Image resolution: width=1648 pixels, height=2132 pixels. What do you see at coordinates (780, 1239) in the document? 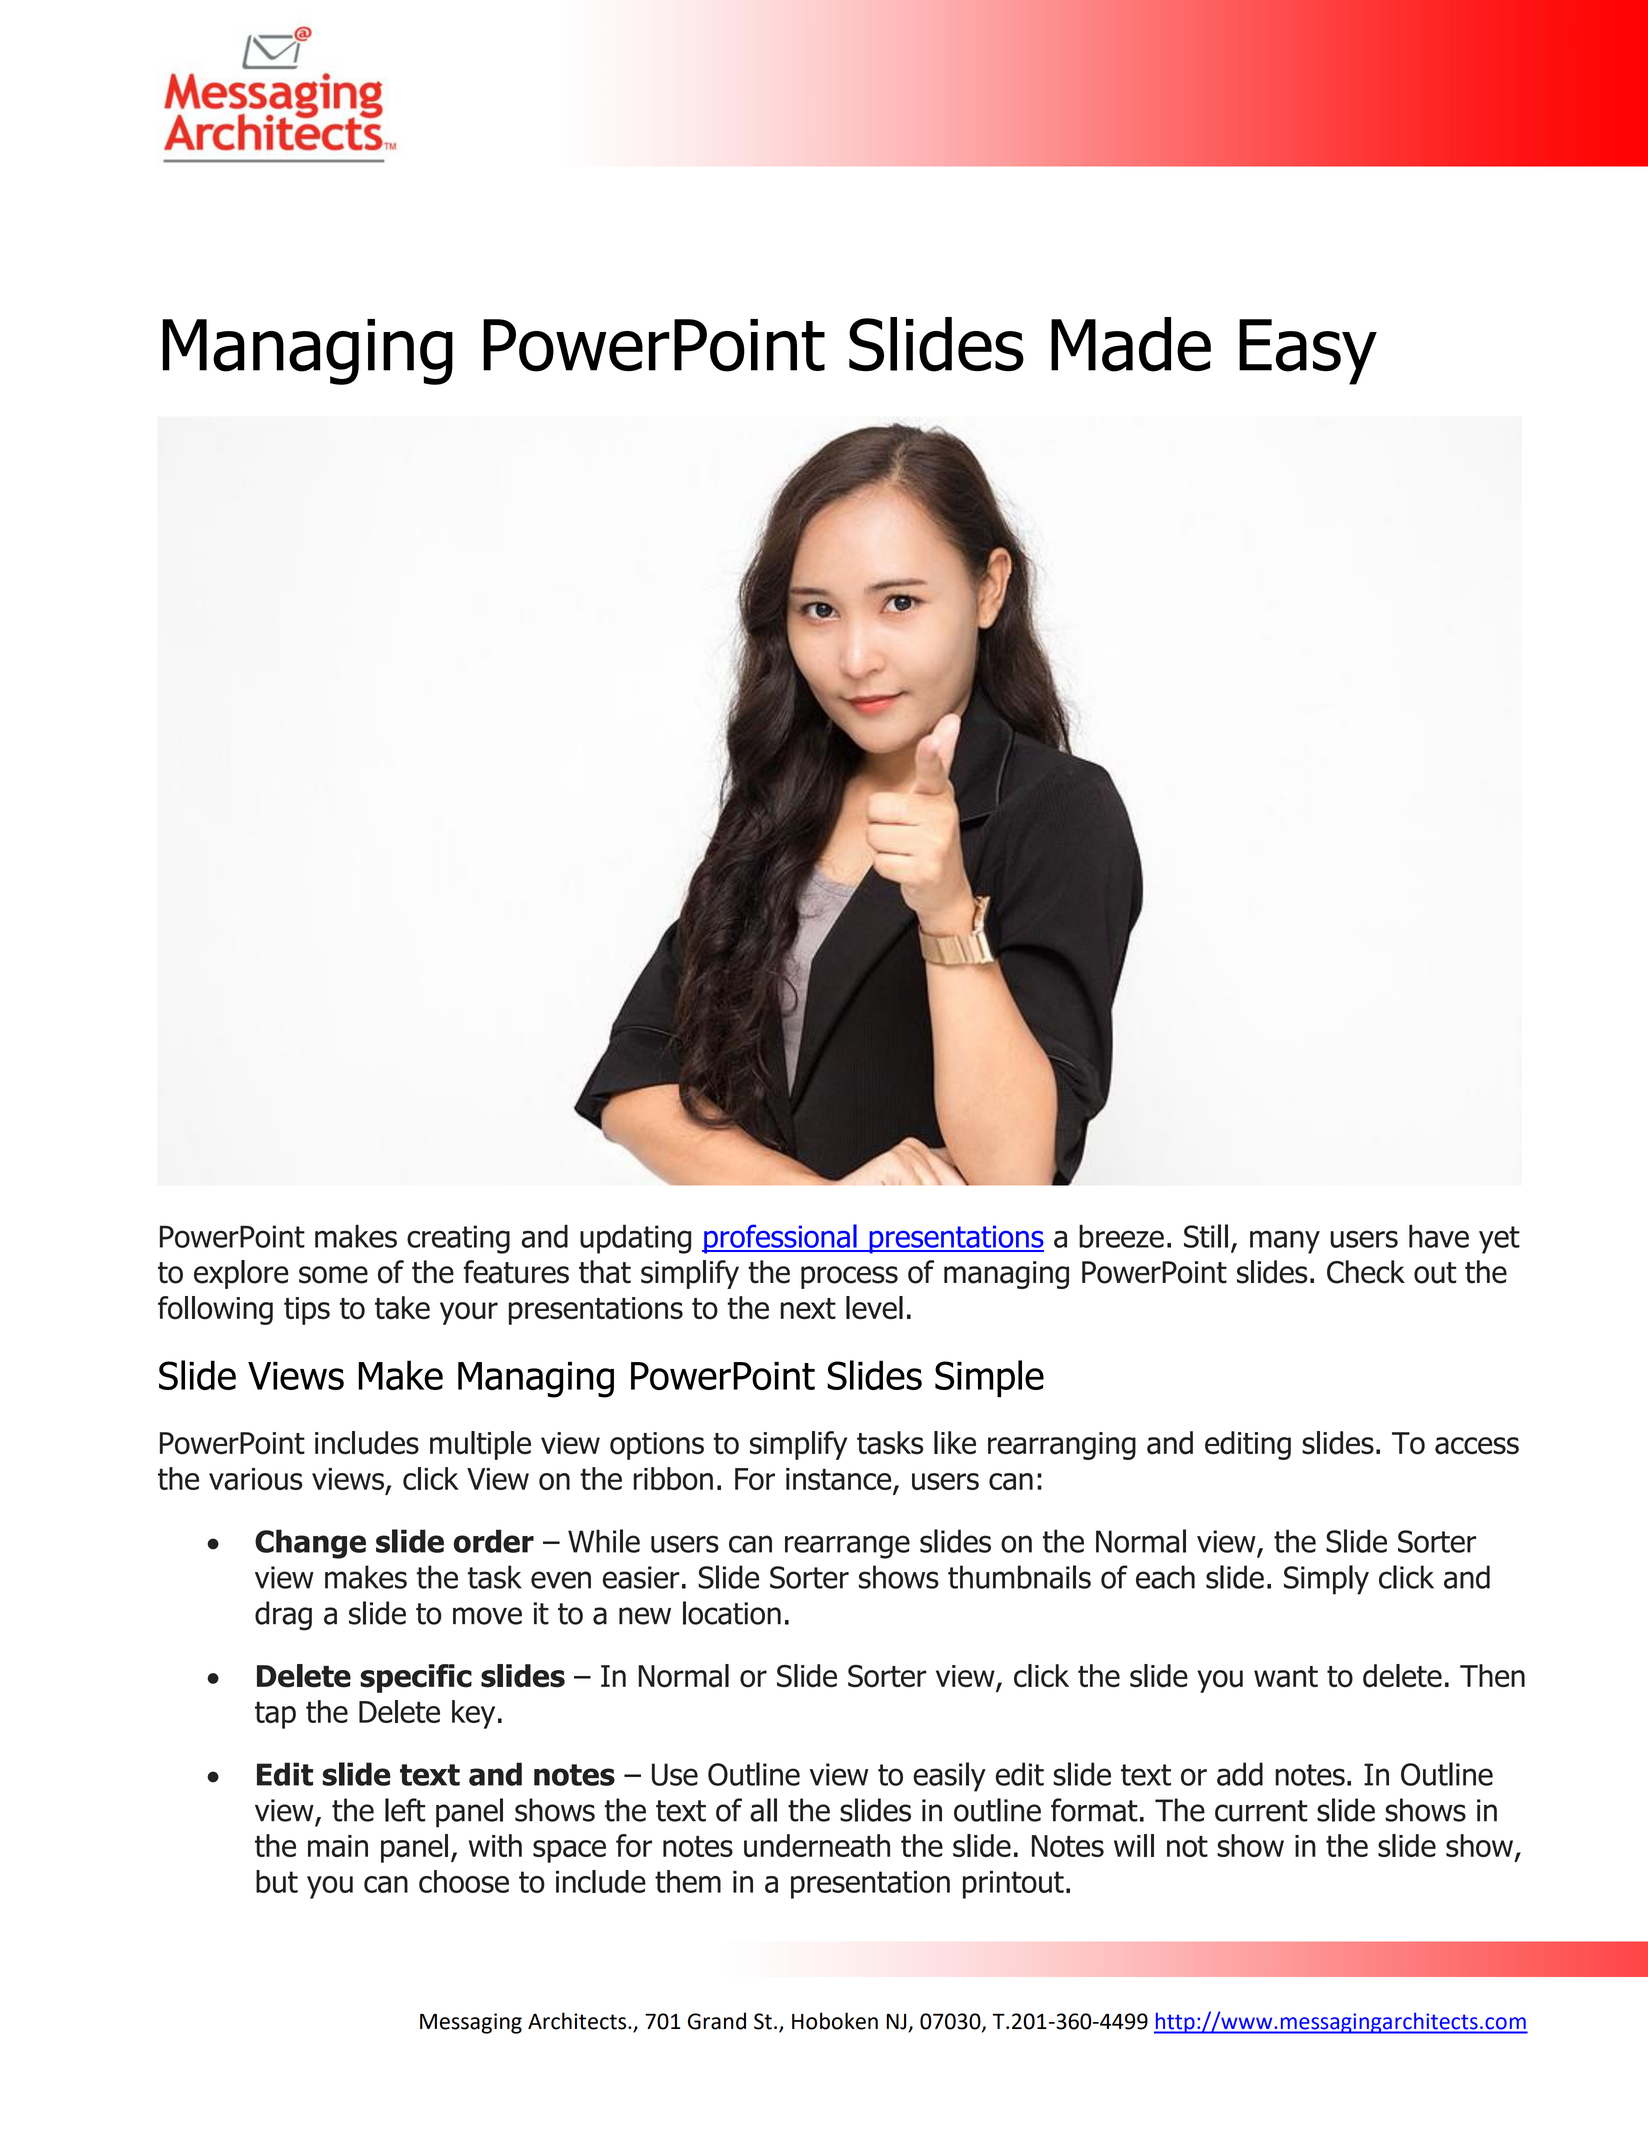
I see `professional` at bounding box center [780, 1239].
